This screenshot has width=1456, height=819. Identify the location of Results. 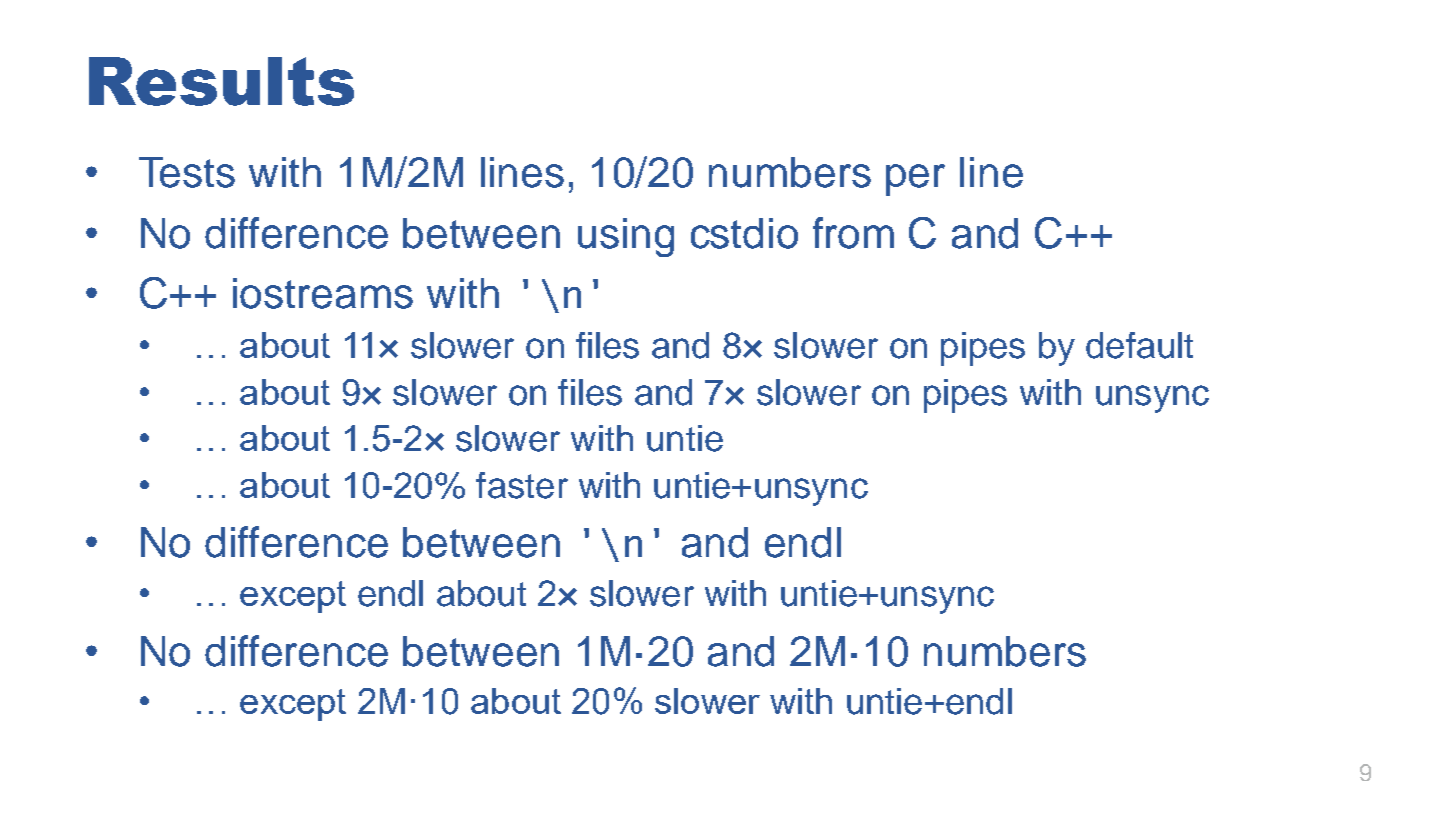
(221, 81).
